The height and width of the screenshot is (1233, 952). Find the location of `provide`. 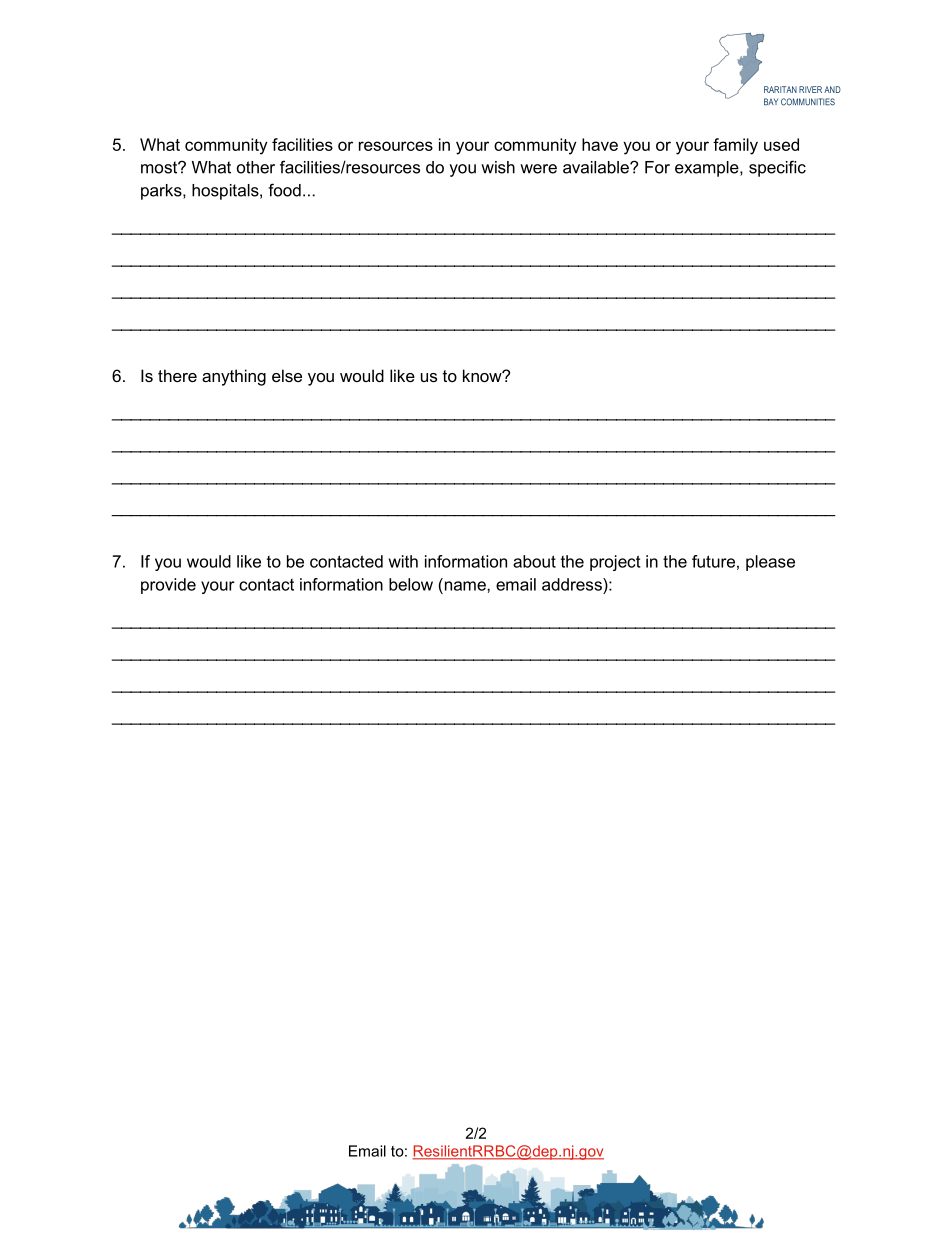

provide is located at coordinates (168, 586).
